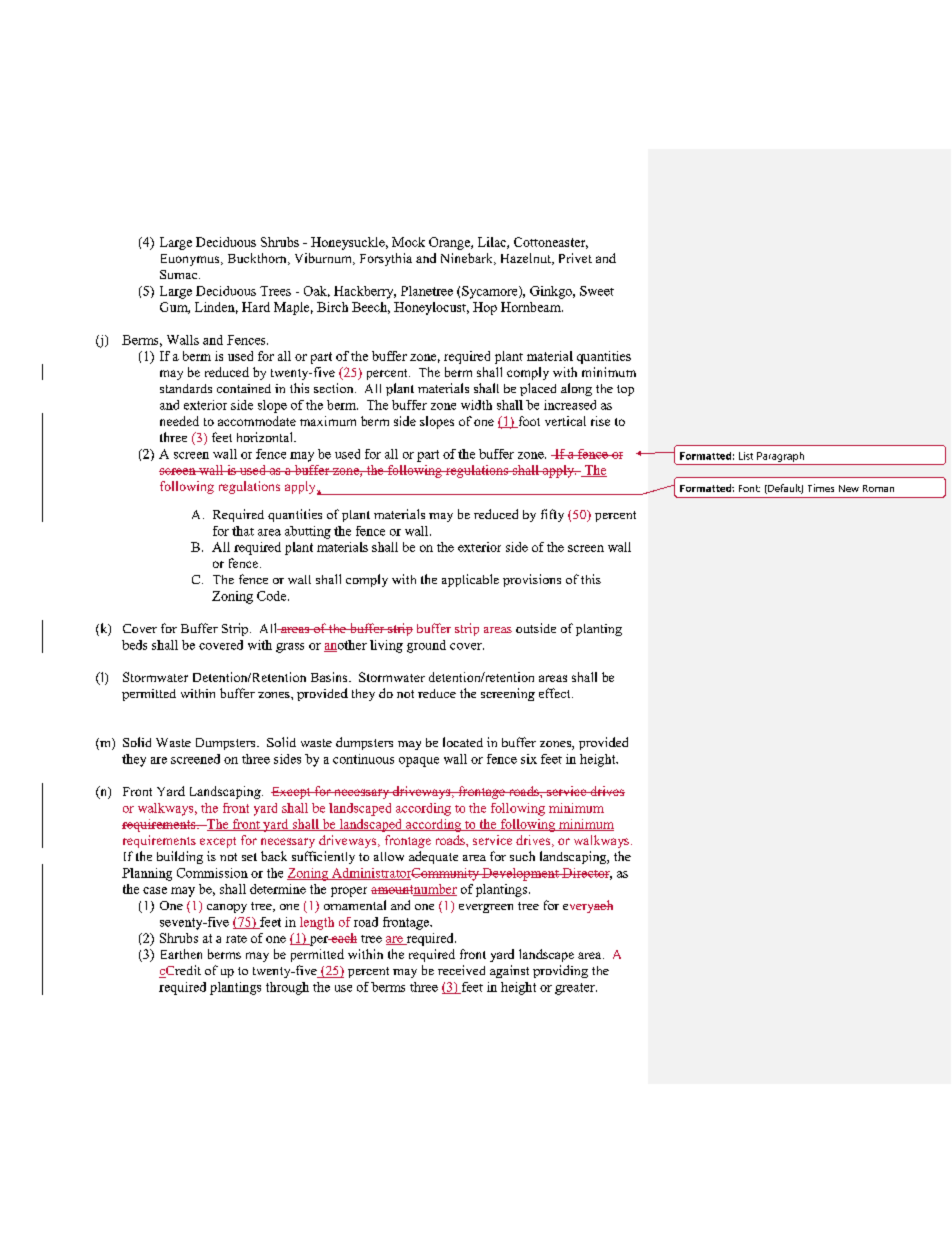 This image has height=1233, width=952. I want to click on effect, so click(556, 693).
